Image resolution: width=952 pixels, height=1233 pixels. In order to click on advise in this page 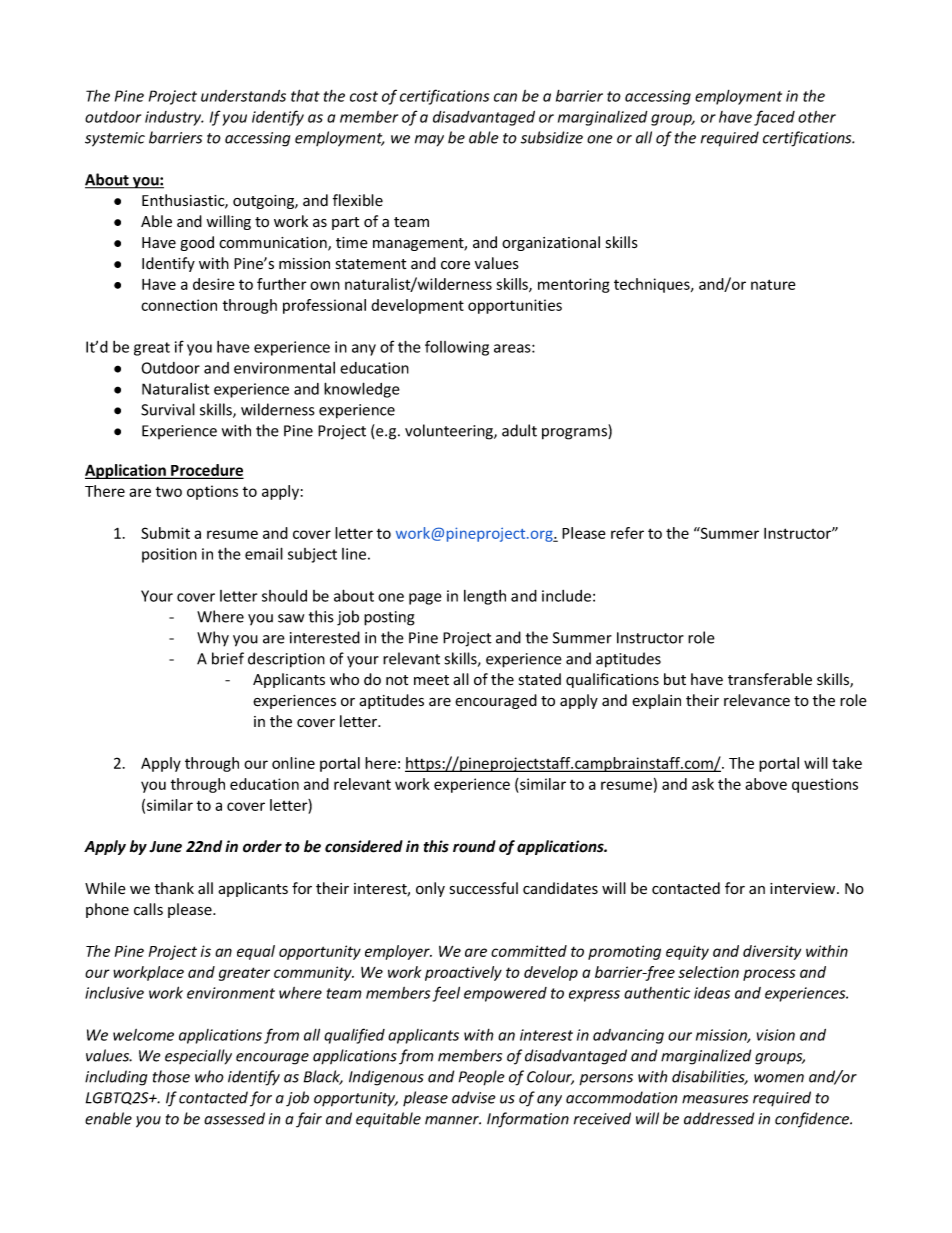, I will do `click(473, 1097)`.
